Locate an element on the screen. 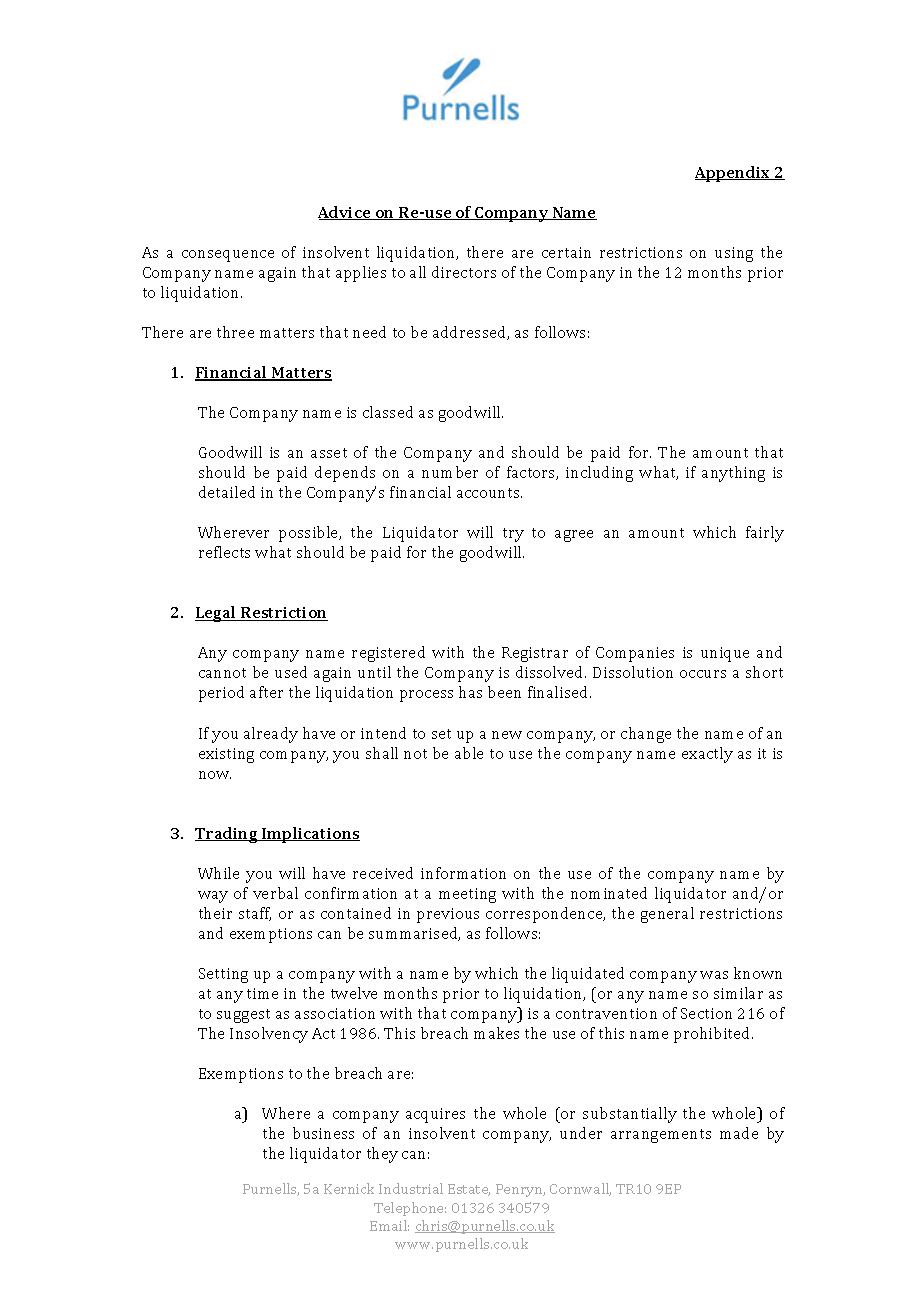 This screenshot has height=1308, width=924. directors is located at coordinates (464, 272).
